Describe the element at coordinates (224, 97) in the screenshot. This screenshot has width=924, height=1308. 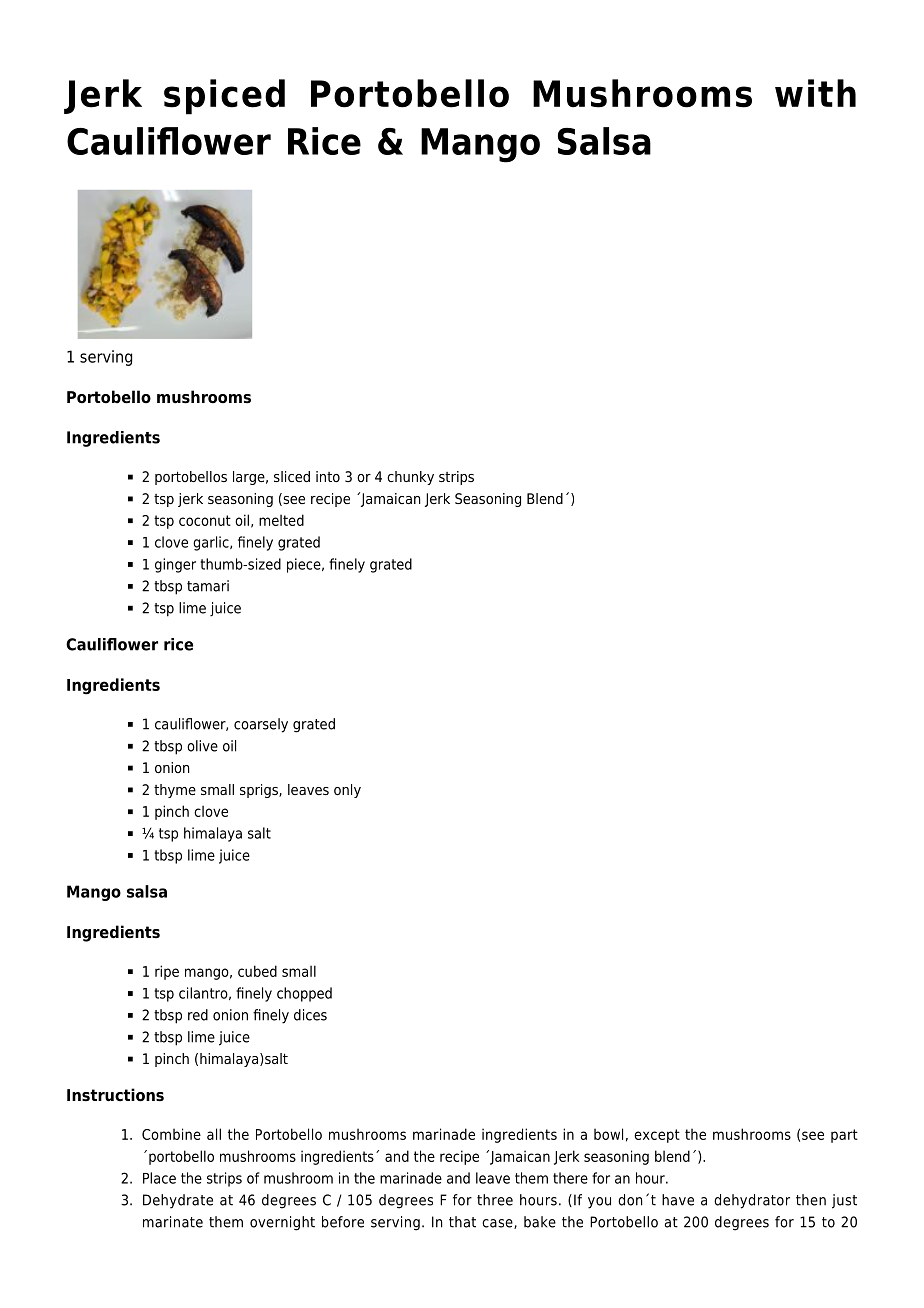
I see `spiced` at that location.
